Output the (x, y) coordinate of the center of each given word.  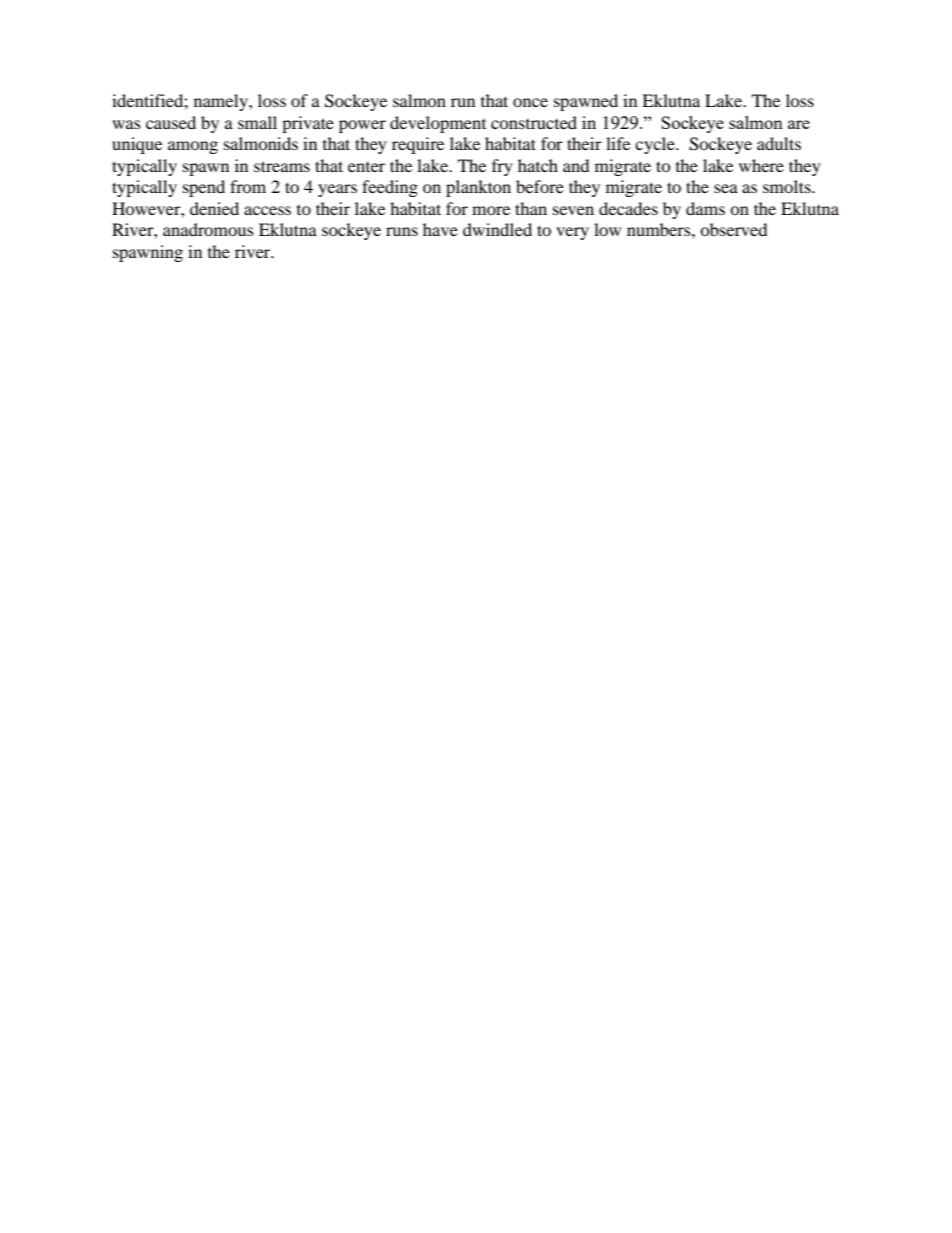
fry (502, 167)
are (799, 124)
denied (214, 208)
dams (705, 208)
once (530, 102)
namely (222, 102)
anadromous (208, 229)
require (418, 145)
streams (282, 166)
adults (779, 143)
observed (734, 229)
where (761, 165)
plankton (478, 188)
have (440, 229)
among (193, 147)
